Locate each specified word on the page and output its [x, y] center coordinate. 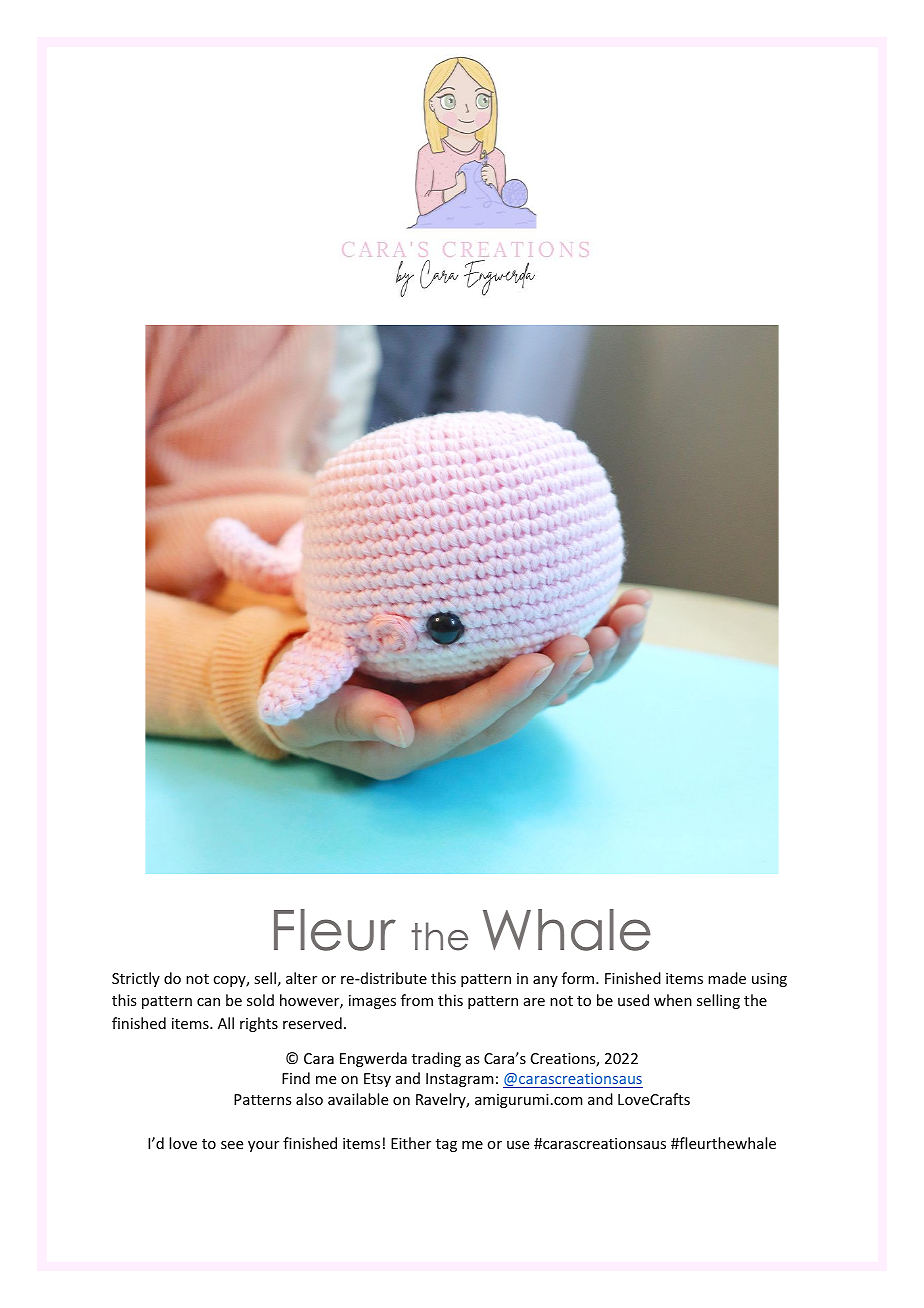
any [545, 981]
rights [259, 1024]
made [727, 978]
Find [296, 1078]
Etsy [377, 1080]
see [232, 1145]
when [673, 1000]
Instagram [460, 1080]
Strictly [136, 979]
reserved [312, 1023]
